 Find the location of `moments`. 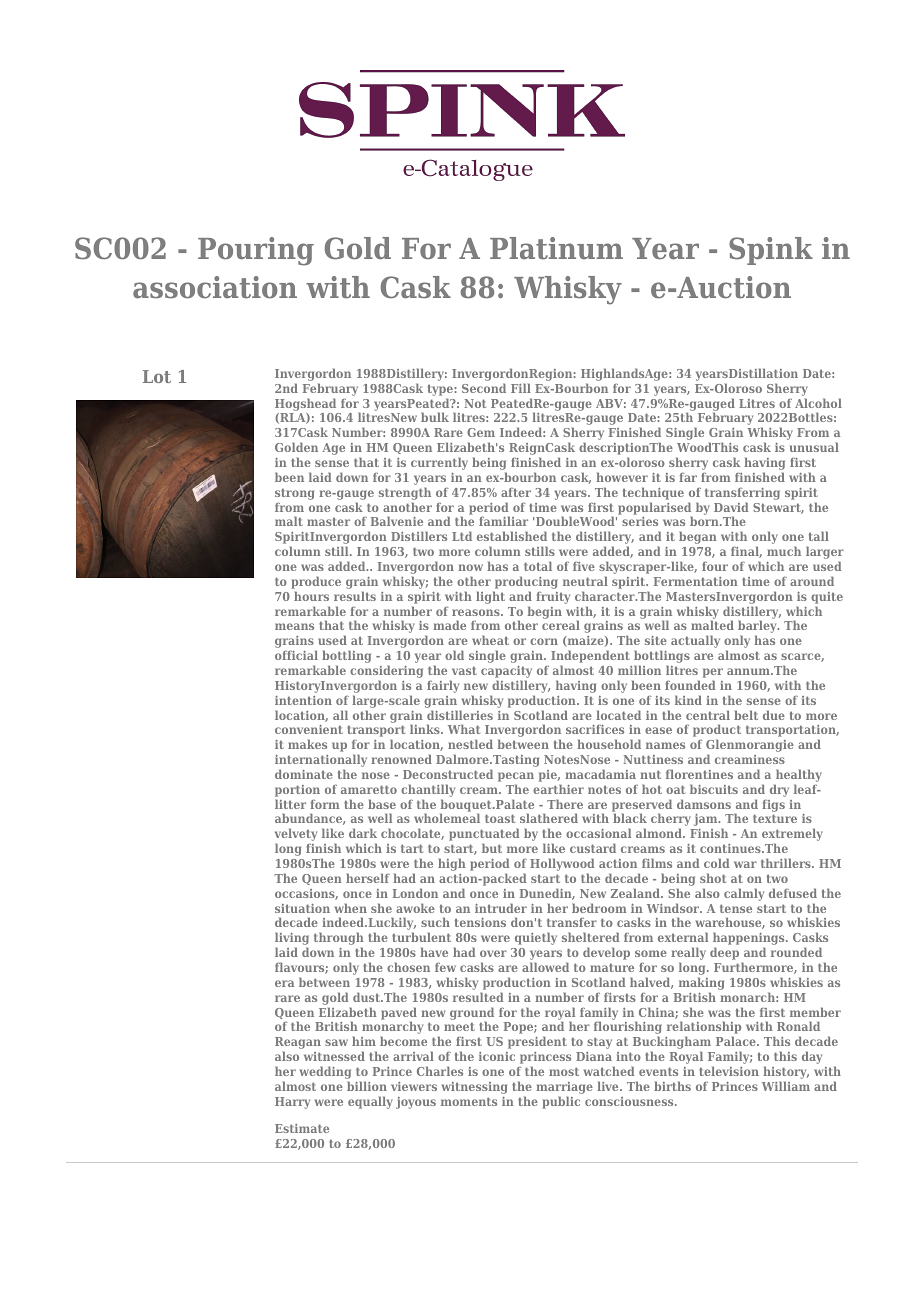

moments is located at coordinates (469, 1101).
